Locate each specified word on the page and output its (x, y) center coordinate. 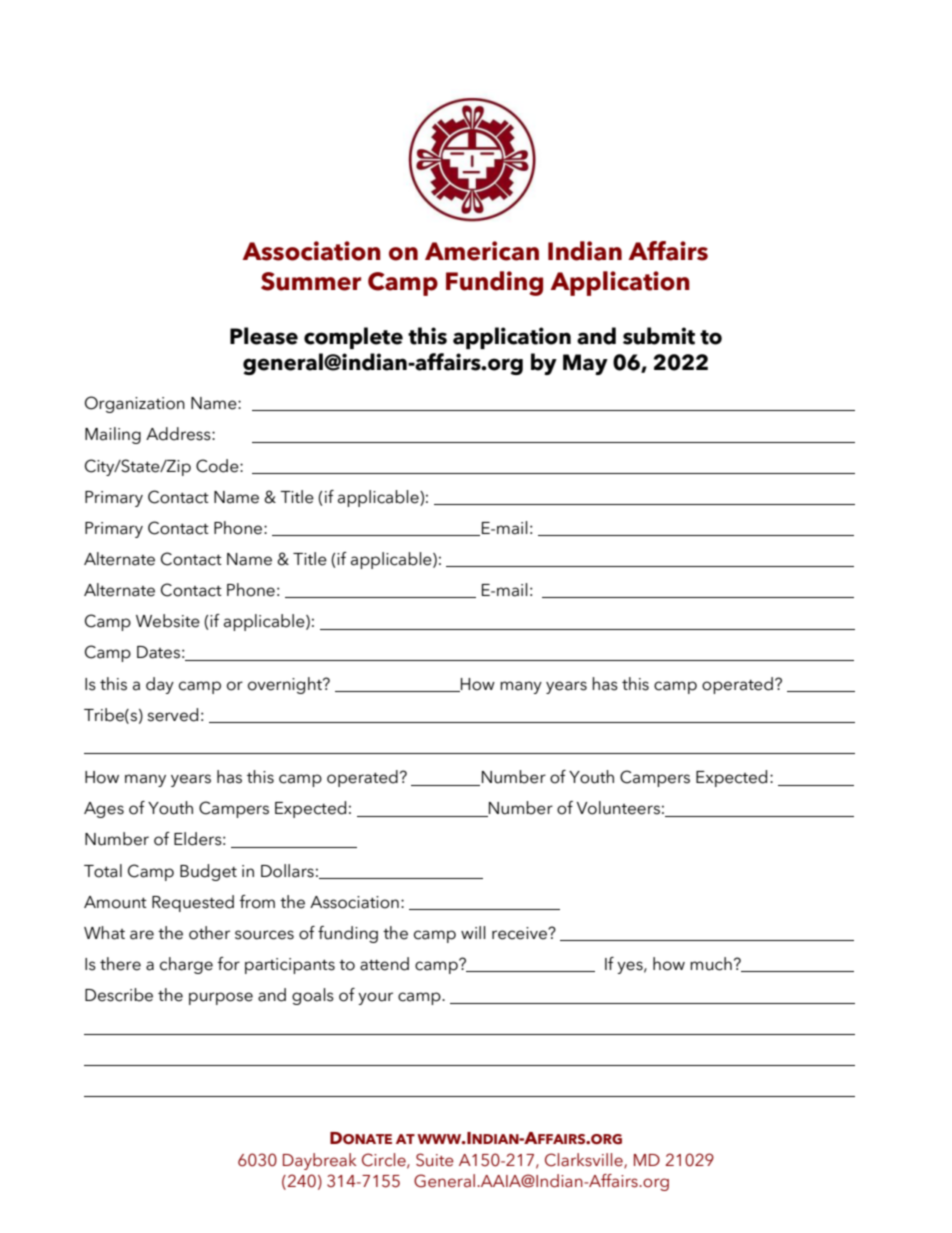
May (585, 364)
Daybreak (320, 1161)
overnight (286, 685)
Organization (135, 404)
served (172, 715)
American (482, 251)
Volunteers (618, 808)
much (711, 964)
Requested (193, 903)
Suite (435, 1160)
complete (353, 338)
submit (659, 336)
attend (384, 964)
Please (264, 336)
